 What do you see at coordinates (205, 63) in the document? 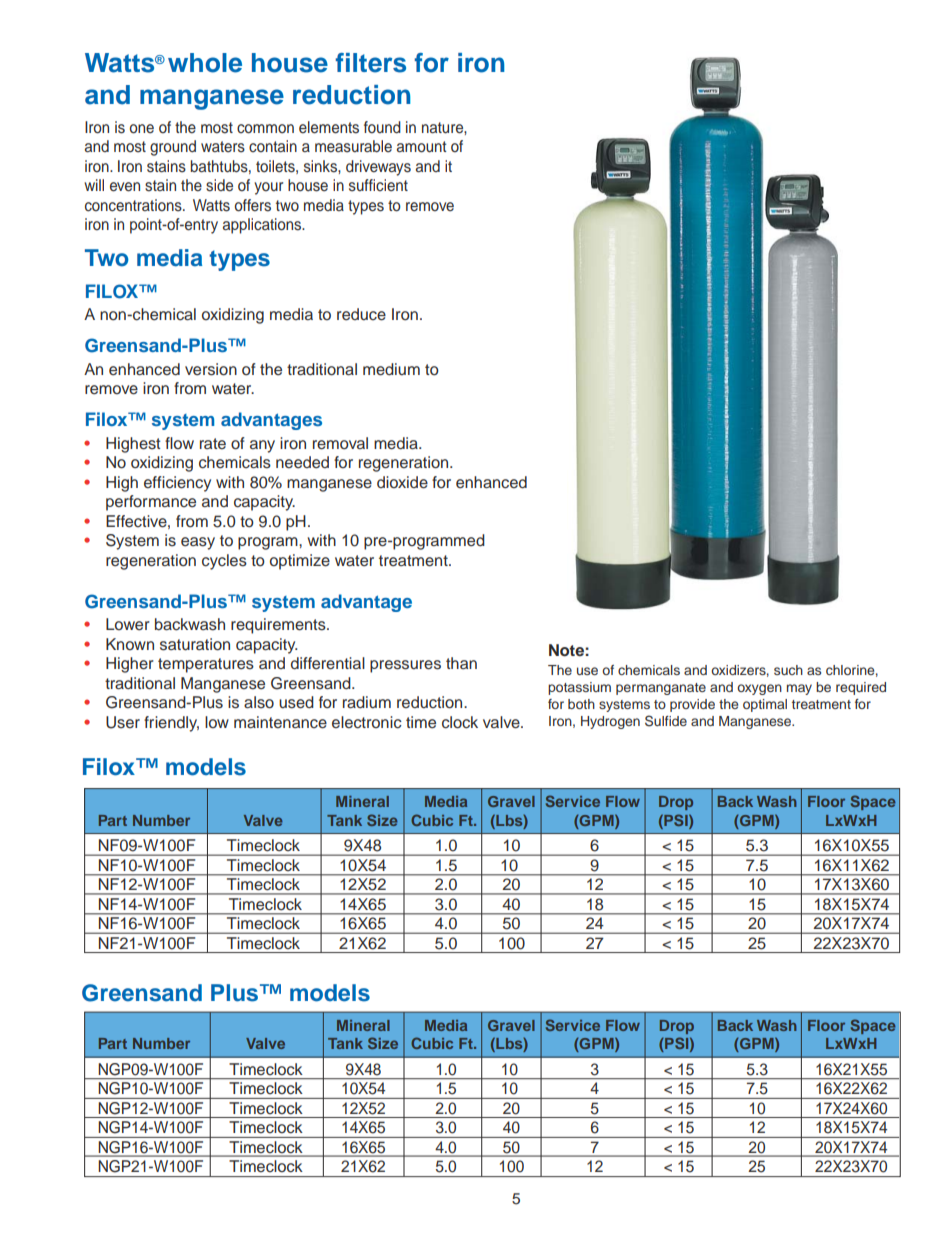
I see `whole` at bounding box center [205, 63].
